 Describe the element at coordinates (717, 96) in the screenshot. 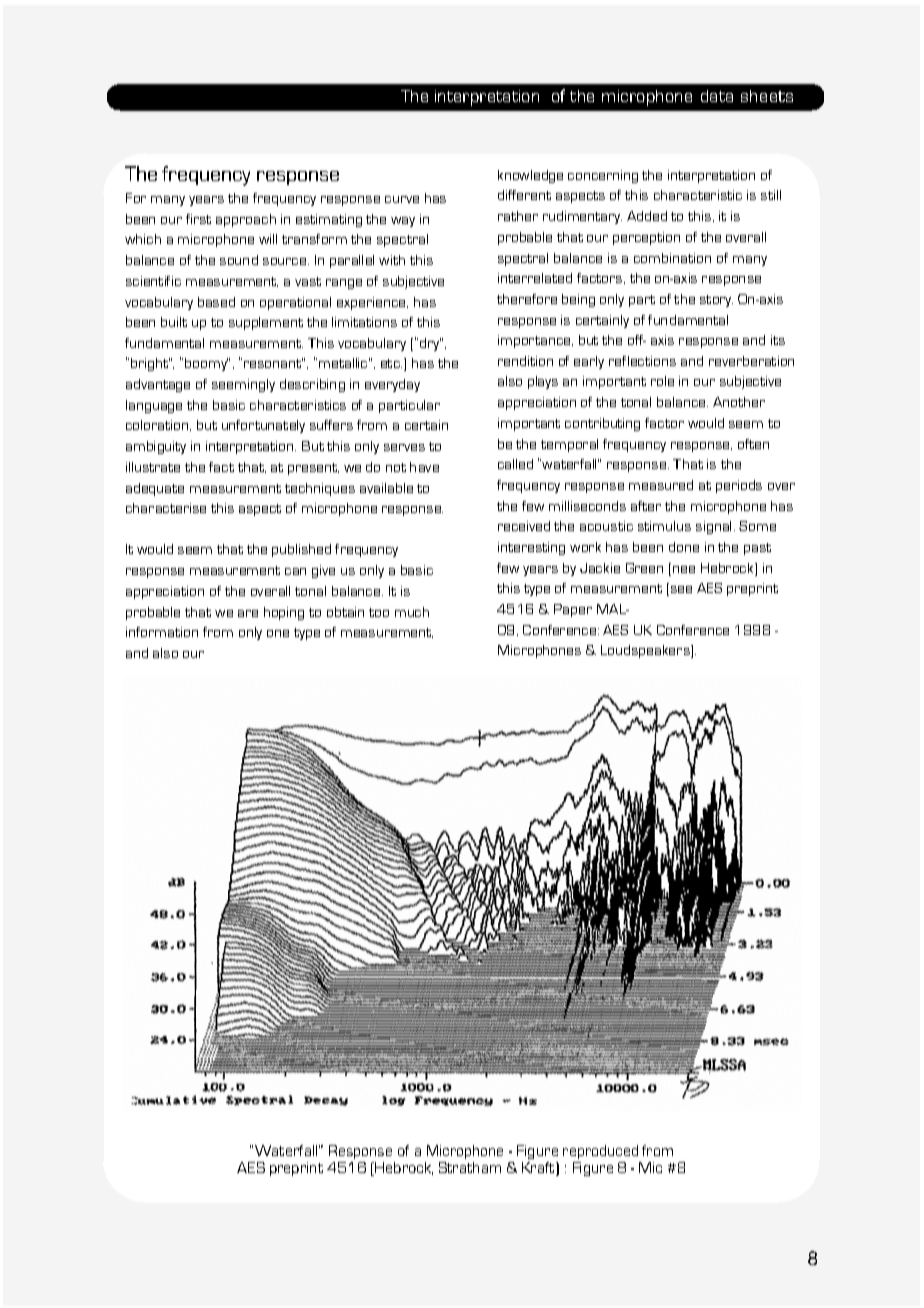

I see `data` at that location.
